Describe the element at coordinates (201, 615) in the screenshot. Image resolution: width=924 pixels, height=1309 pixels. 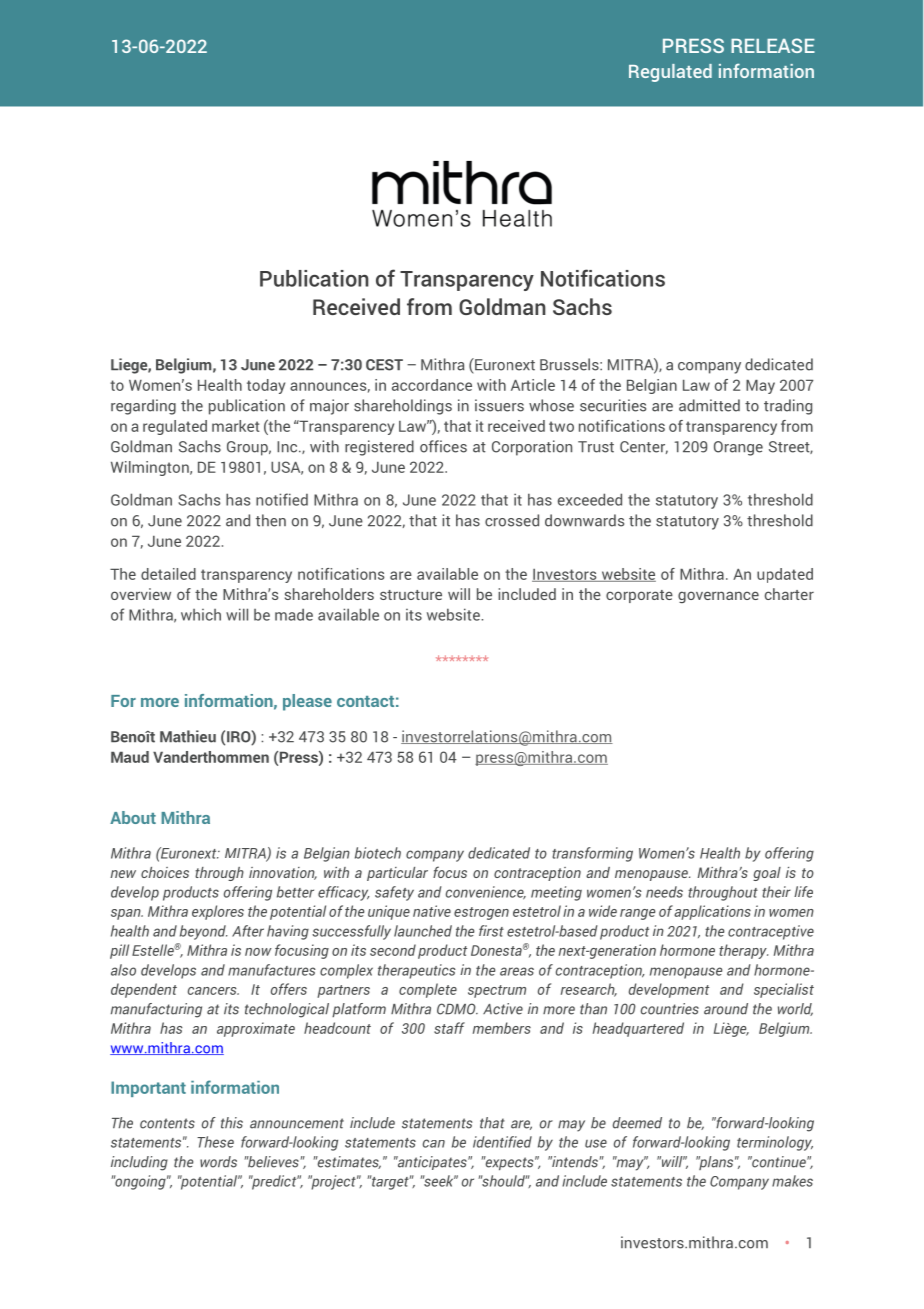
I see `which` at that location.
